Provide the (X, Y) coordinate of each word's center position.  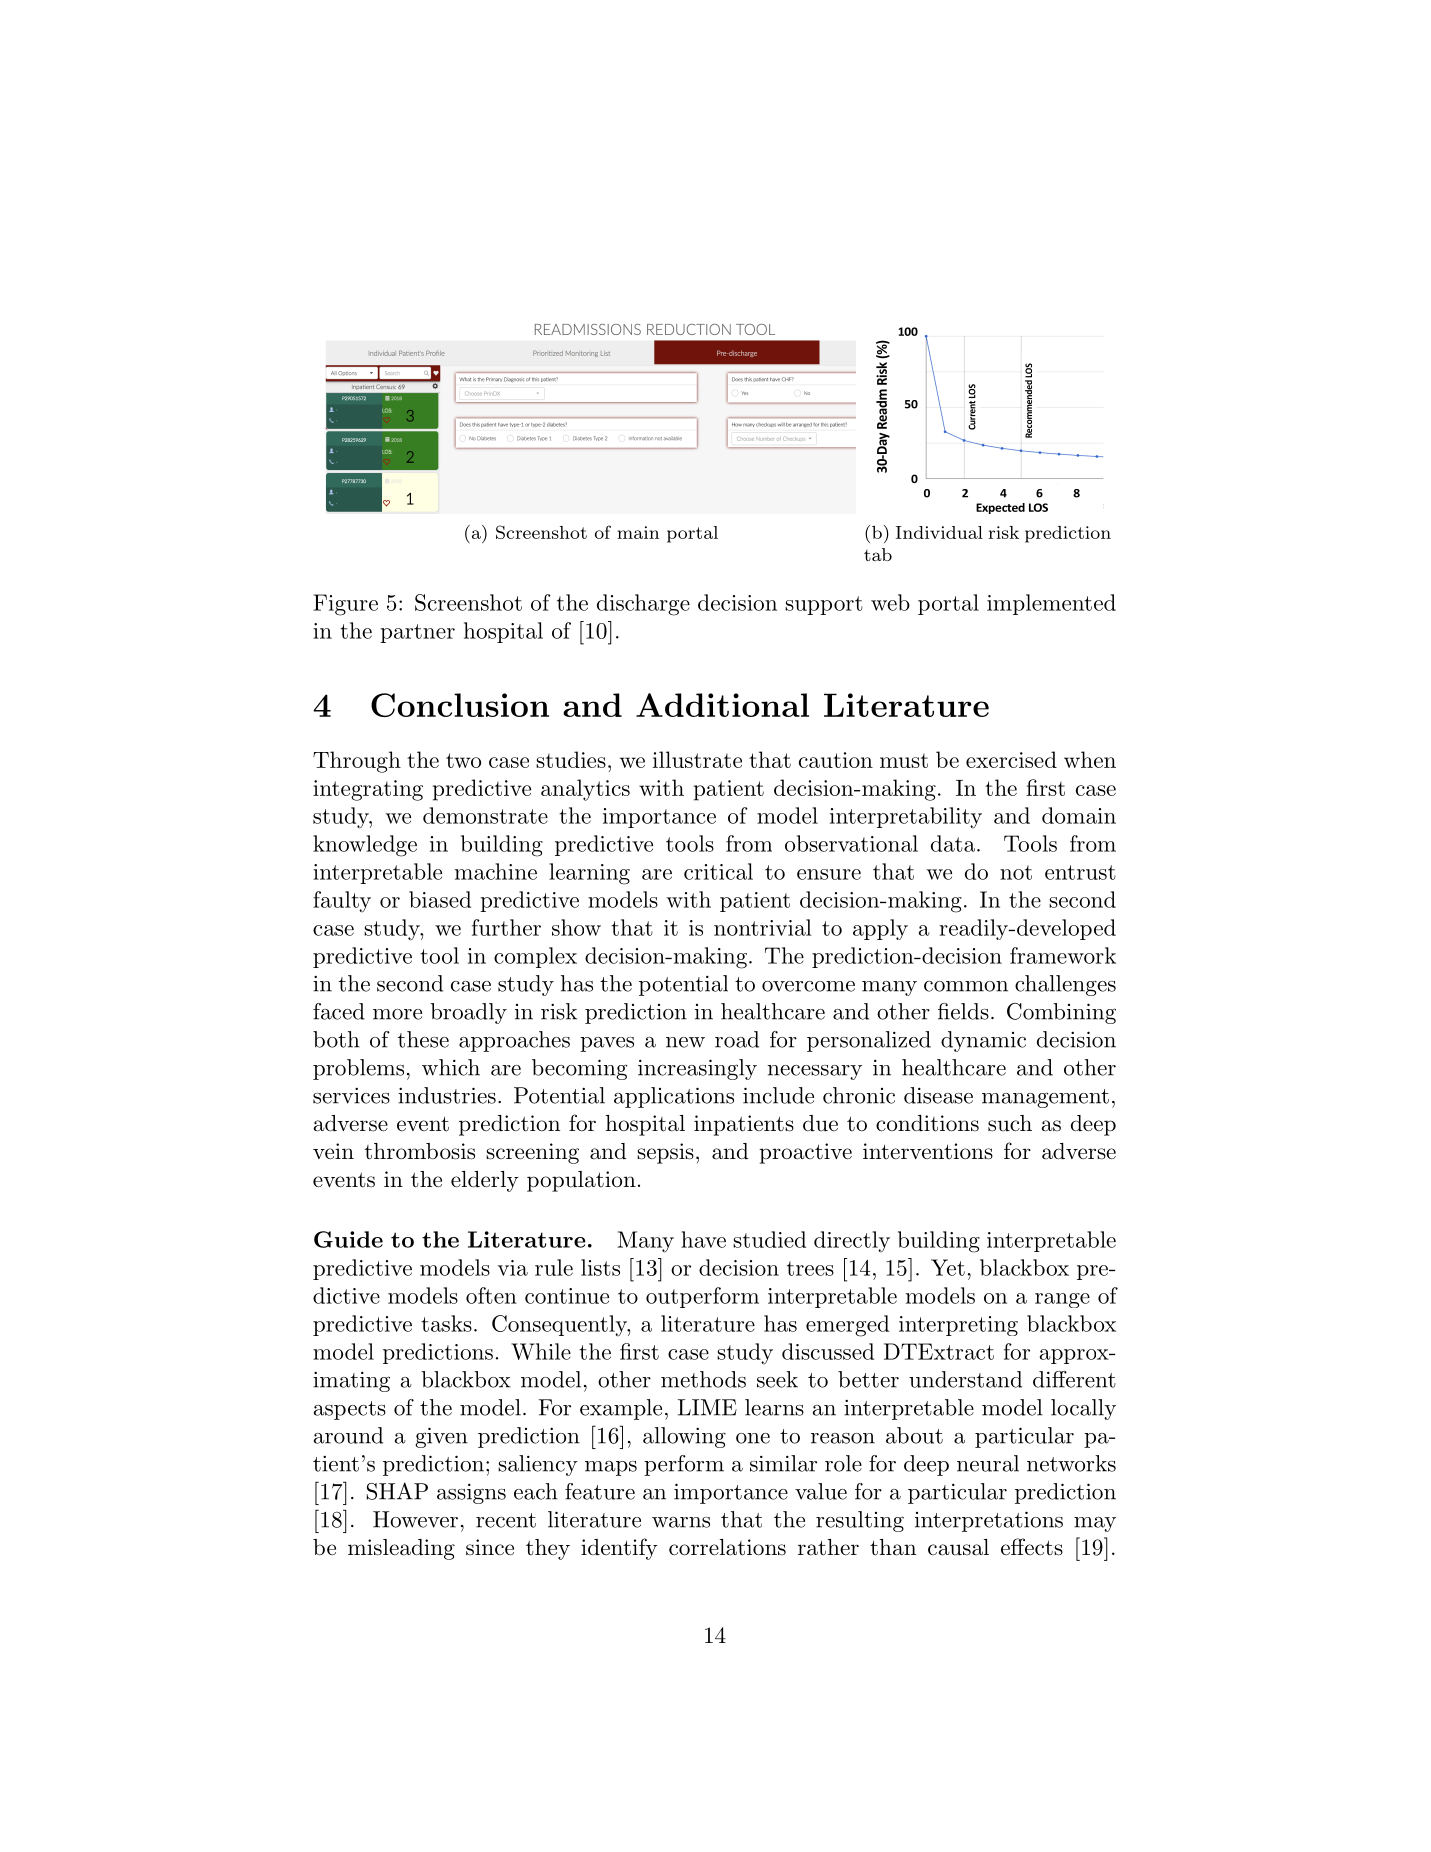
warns (681, 1522)
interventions (928, 1151)
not (1016, 872)
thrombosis (420, 1151)
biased (440, 899)
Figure (345, 605)
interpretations (989, 1521)
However (415, 1519)
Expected (1000, 508)
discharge (643, 605)
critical (718, 871)
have (703, 1239)
